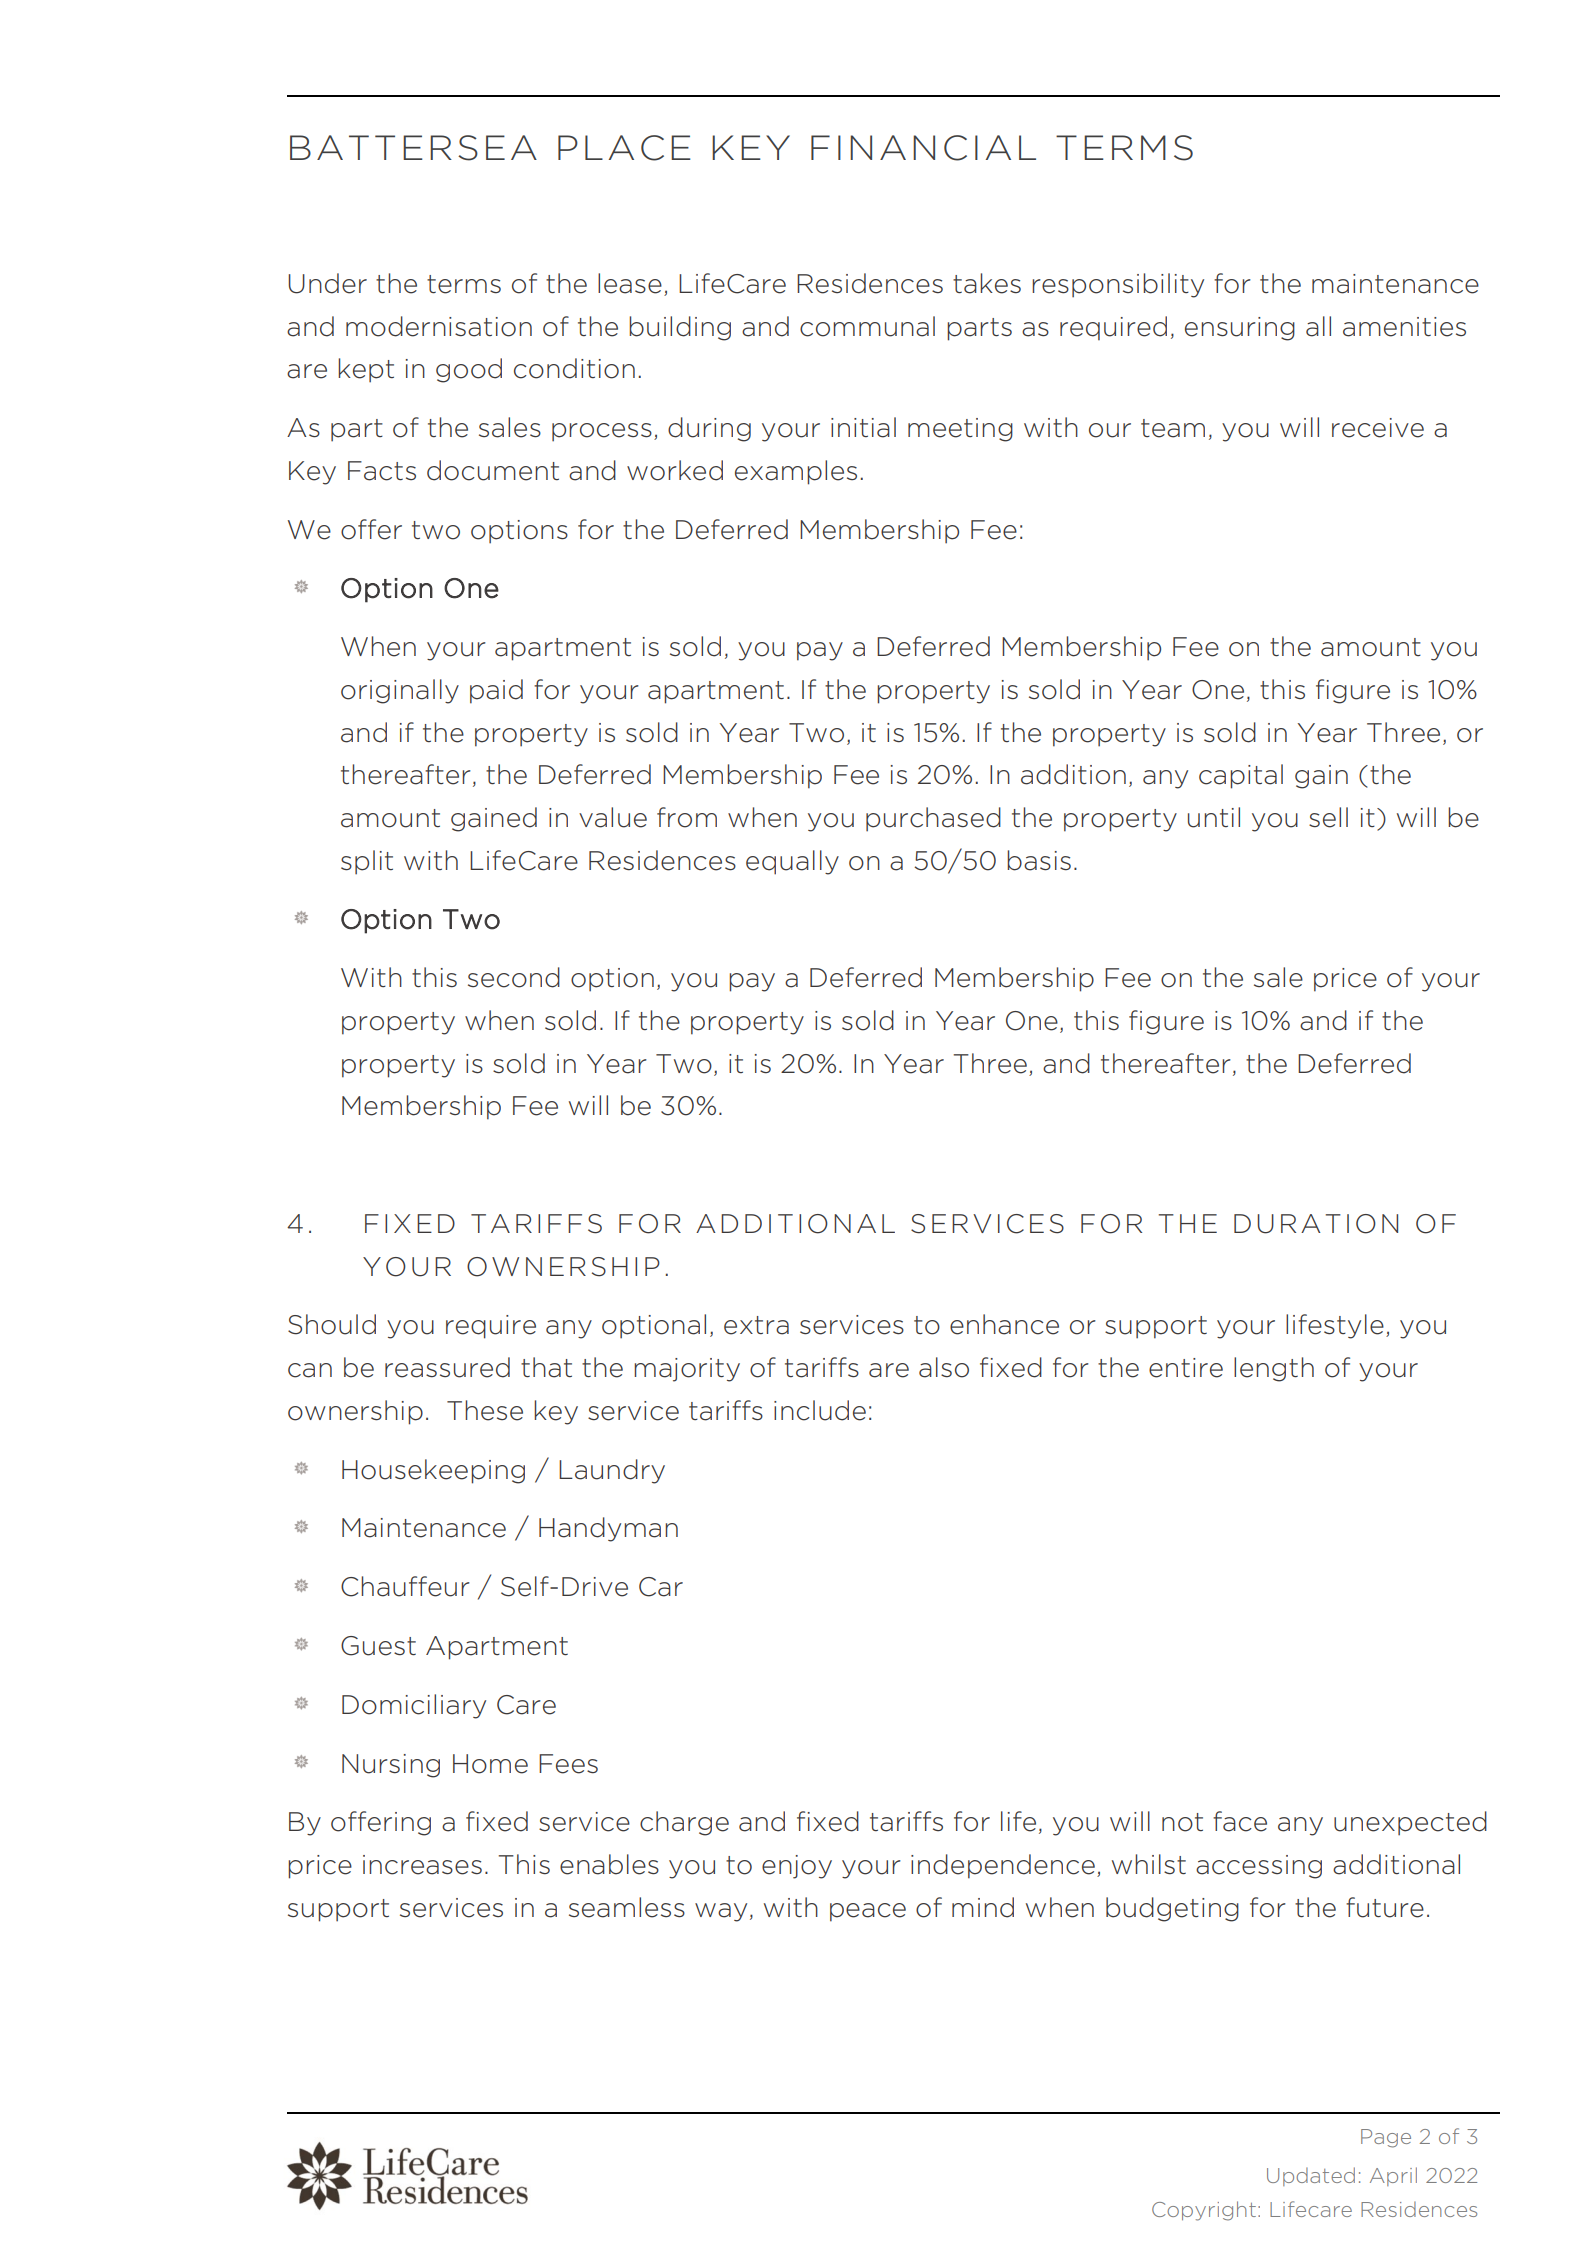  Describe the element at coordinates (422, 1865) in the page. I see `increases` at that location.
